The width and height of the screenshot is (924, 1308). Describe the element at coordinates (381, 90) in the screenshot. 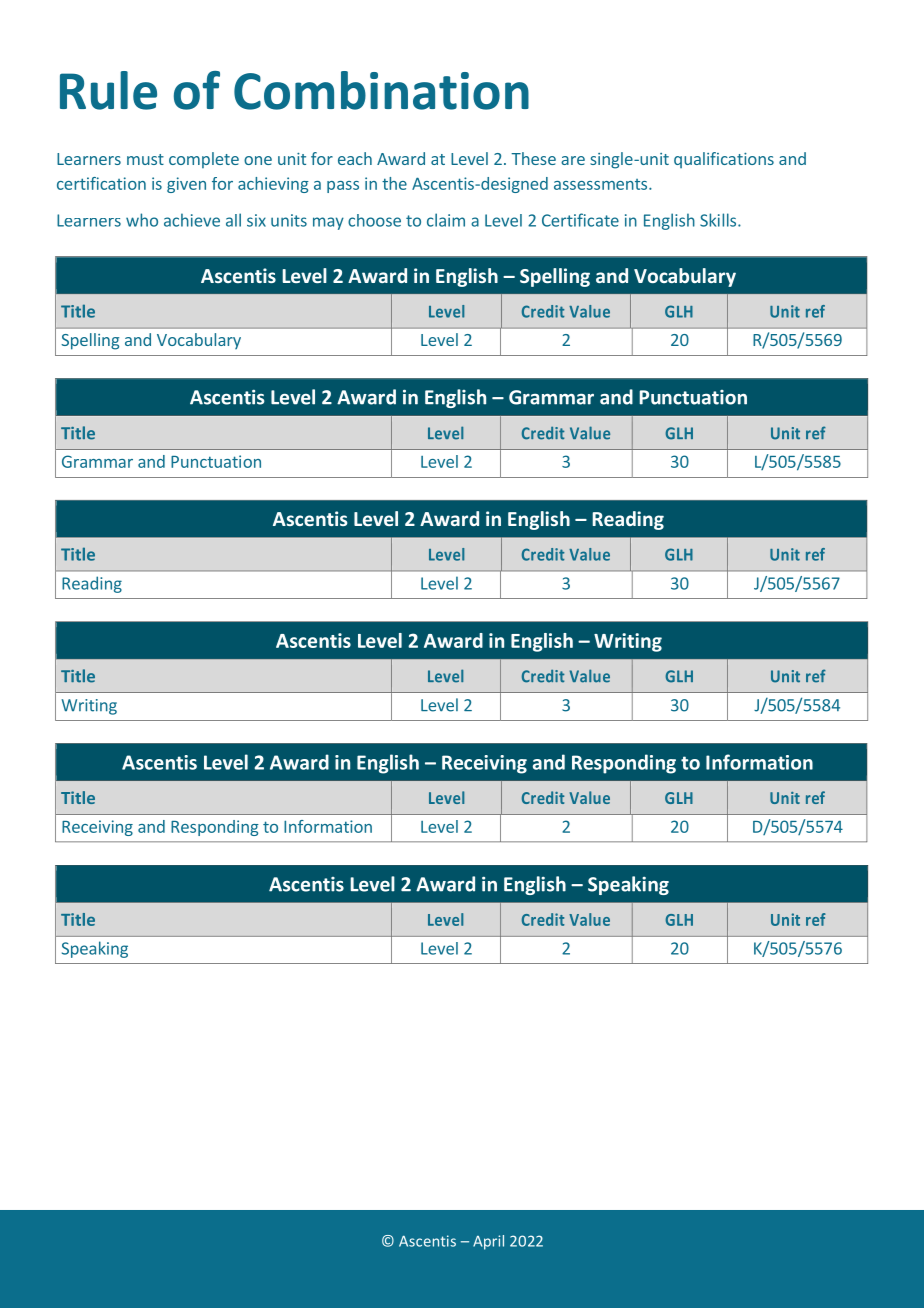

I see `Combination` at that location.
